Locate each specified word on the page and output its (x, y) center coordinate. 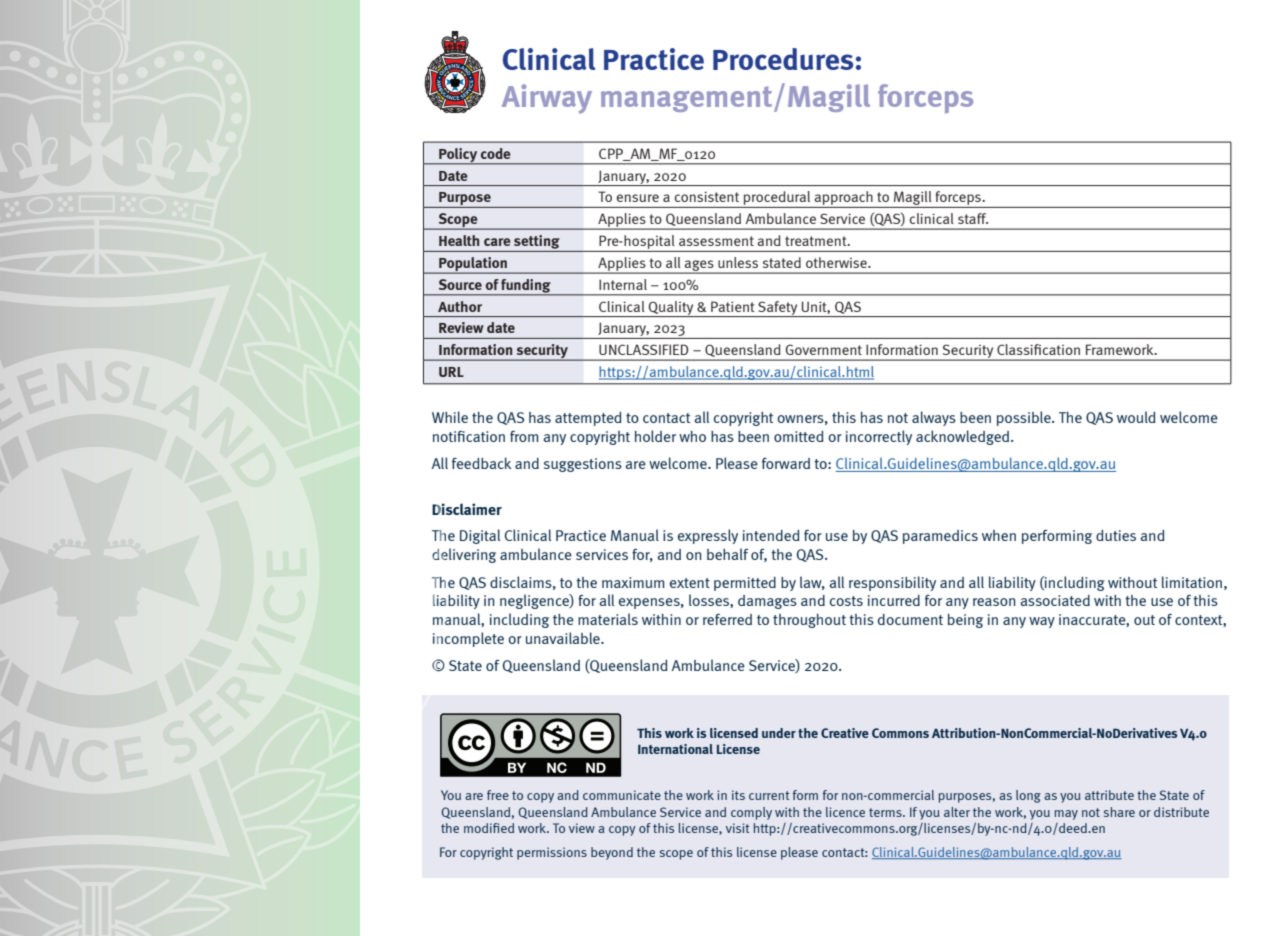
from (524, 436)
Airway (547, 99)
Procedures (783, 59)
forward (786, 463)
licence (845, 812)
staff (973, 218)
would (1136, 417)
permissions (552, 853)
